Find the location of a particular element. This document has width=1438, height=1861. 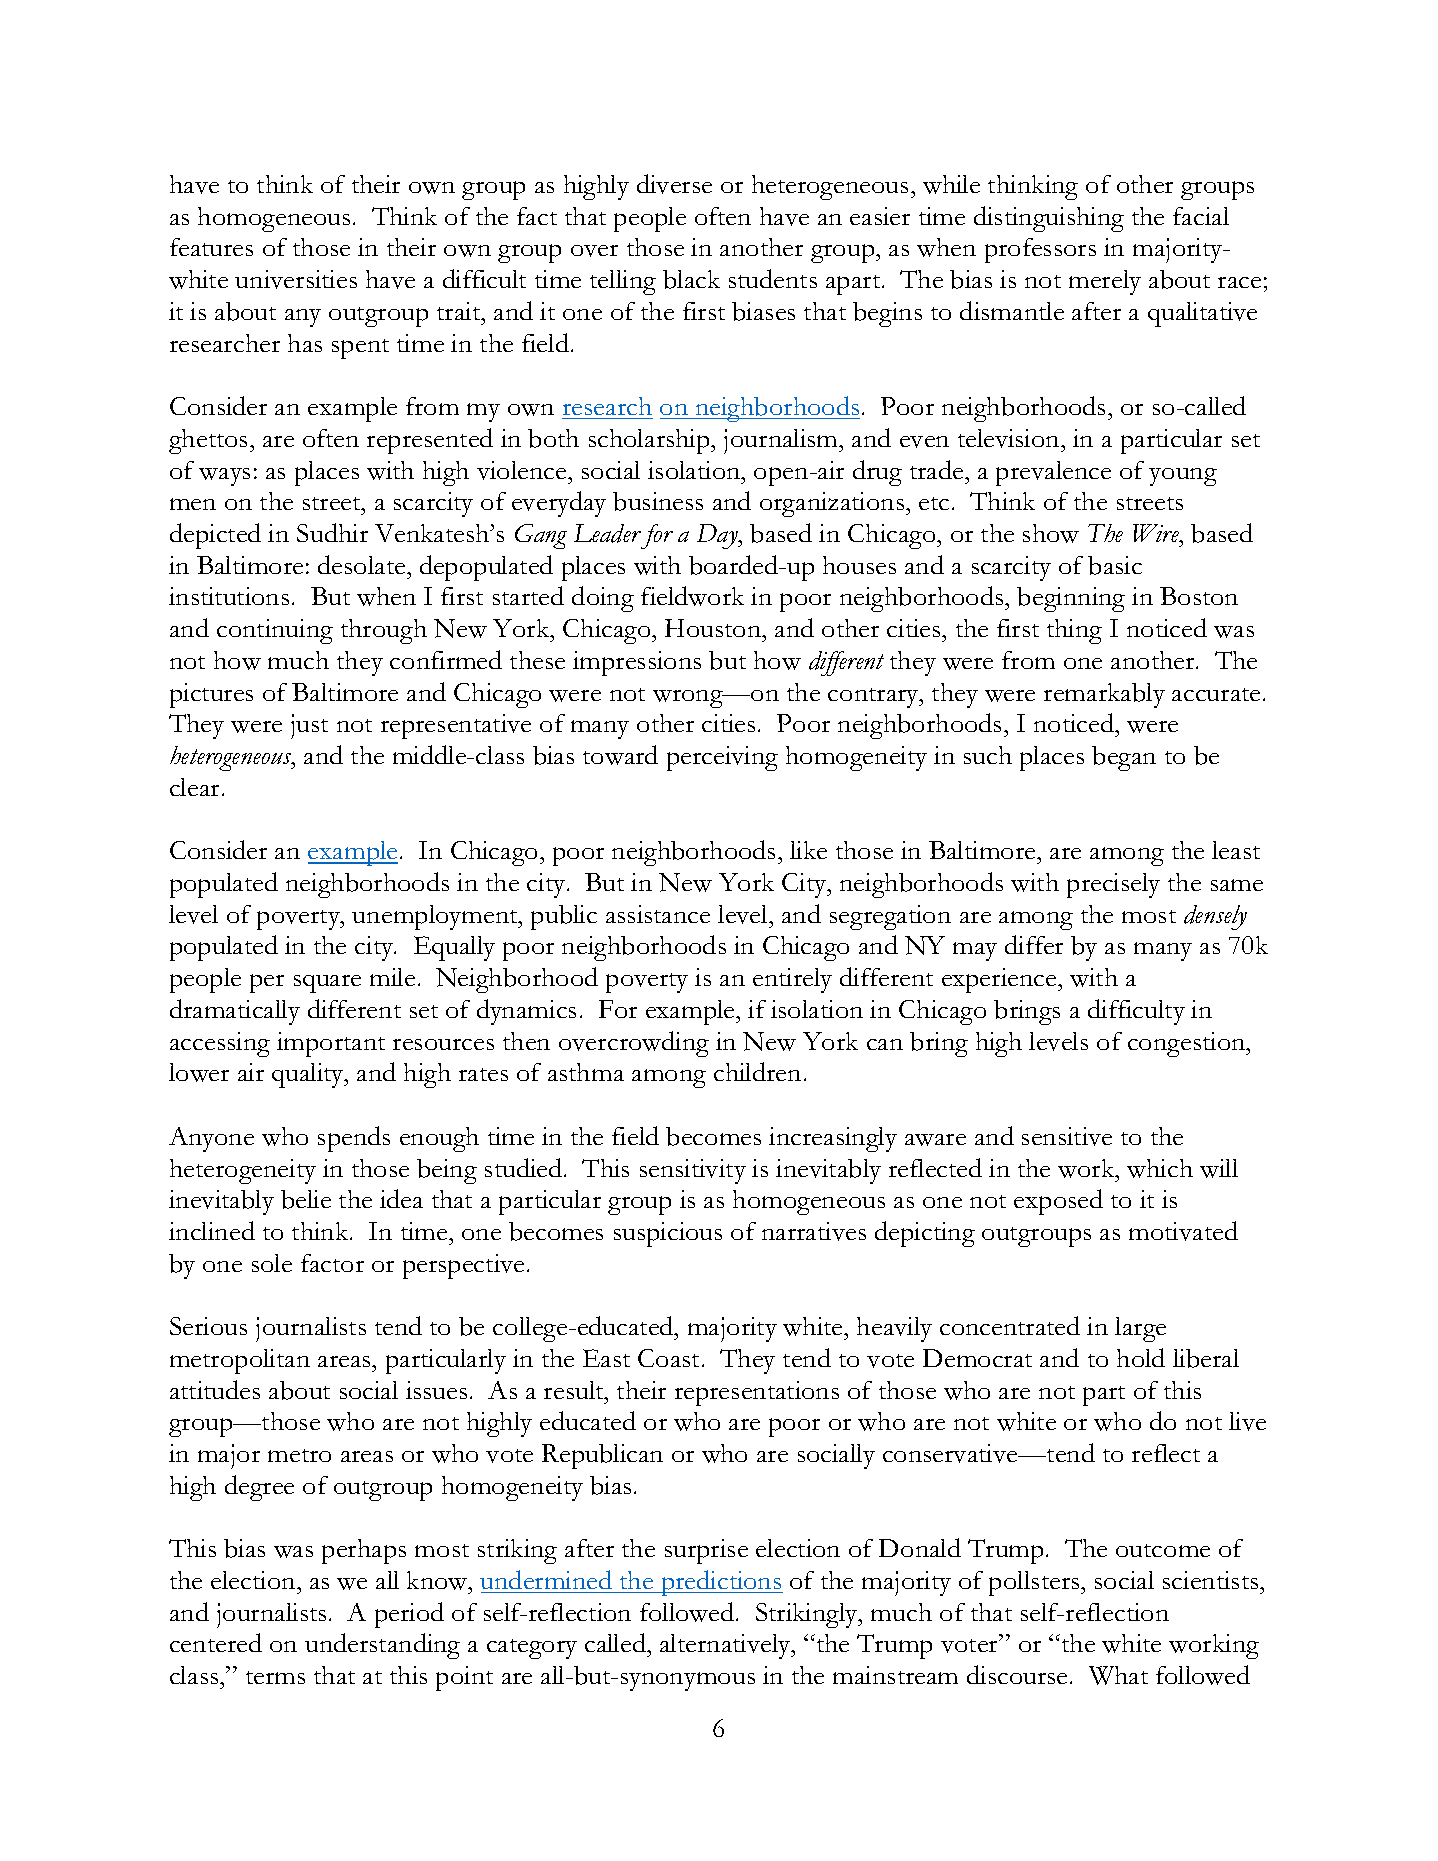

Coast is located at coordinates (670, 1358).
